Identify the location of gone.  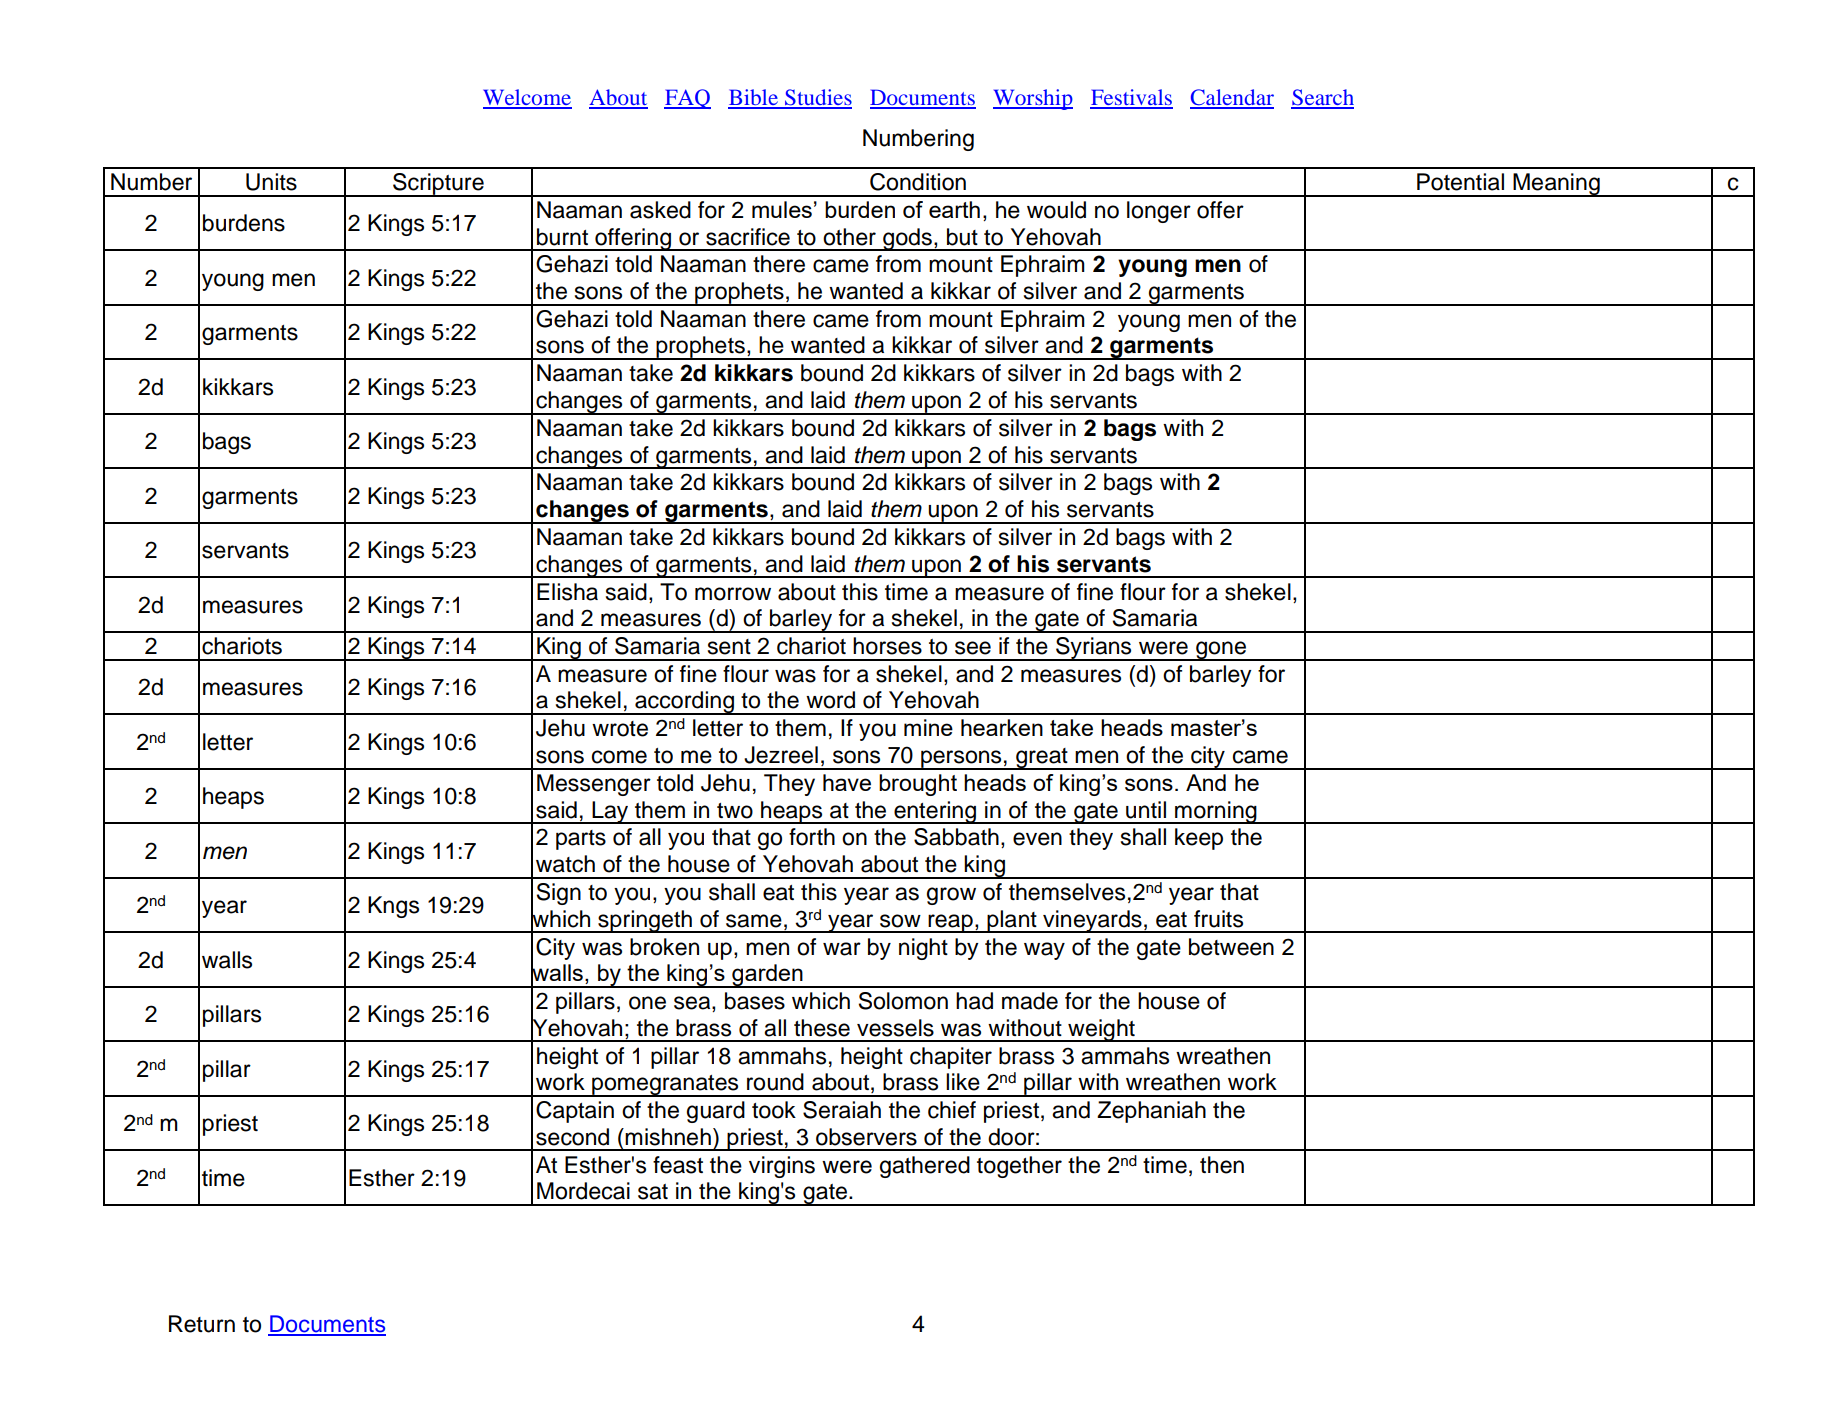
(1221, 651).
